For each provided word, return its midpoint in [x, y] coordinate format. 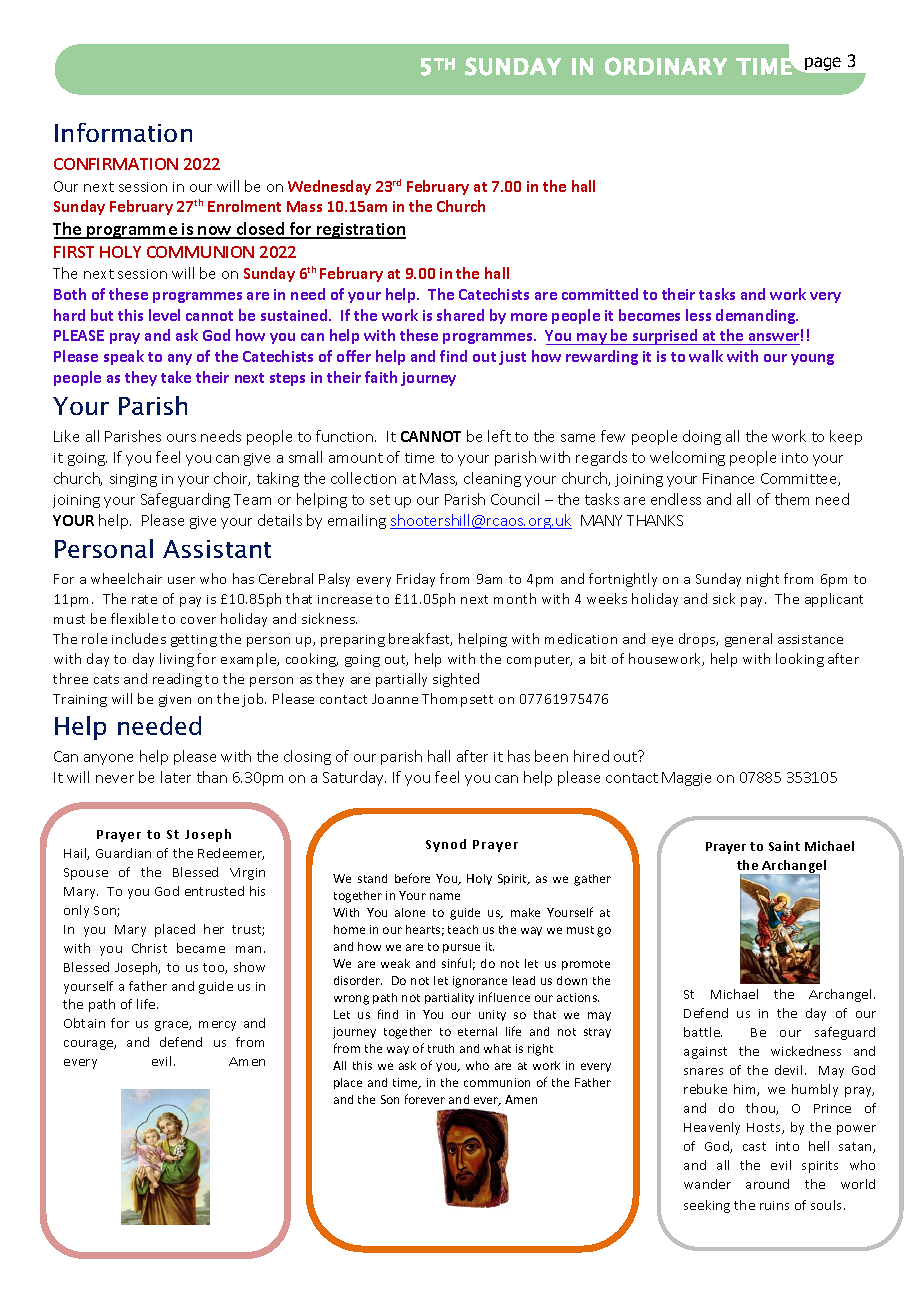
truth [441, 1048]
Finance [728, 478]
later [176, 777]
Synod [446, 845]
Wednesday [329, 187]
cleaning [492, 479]
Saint [784, 846]
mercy [217, 1026]
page [823, 64]
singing [133, 480]
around [767, 1184]
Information [123, 132]
